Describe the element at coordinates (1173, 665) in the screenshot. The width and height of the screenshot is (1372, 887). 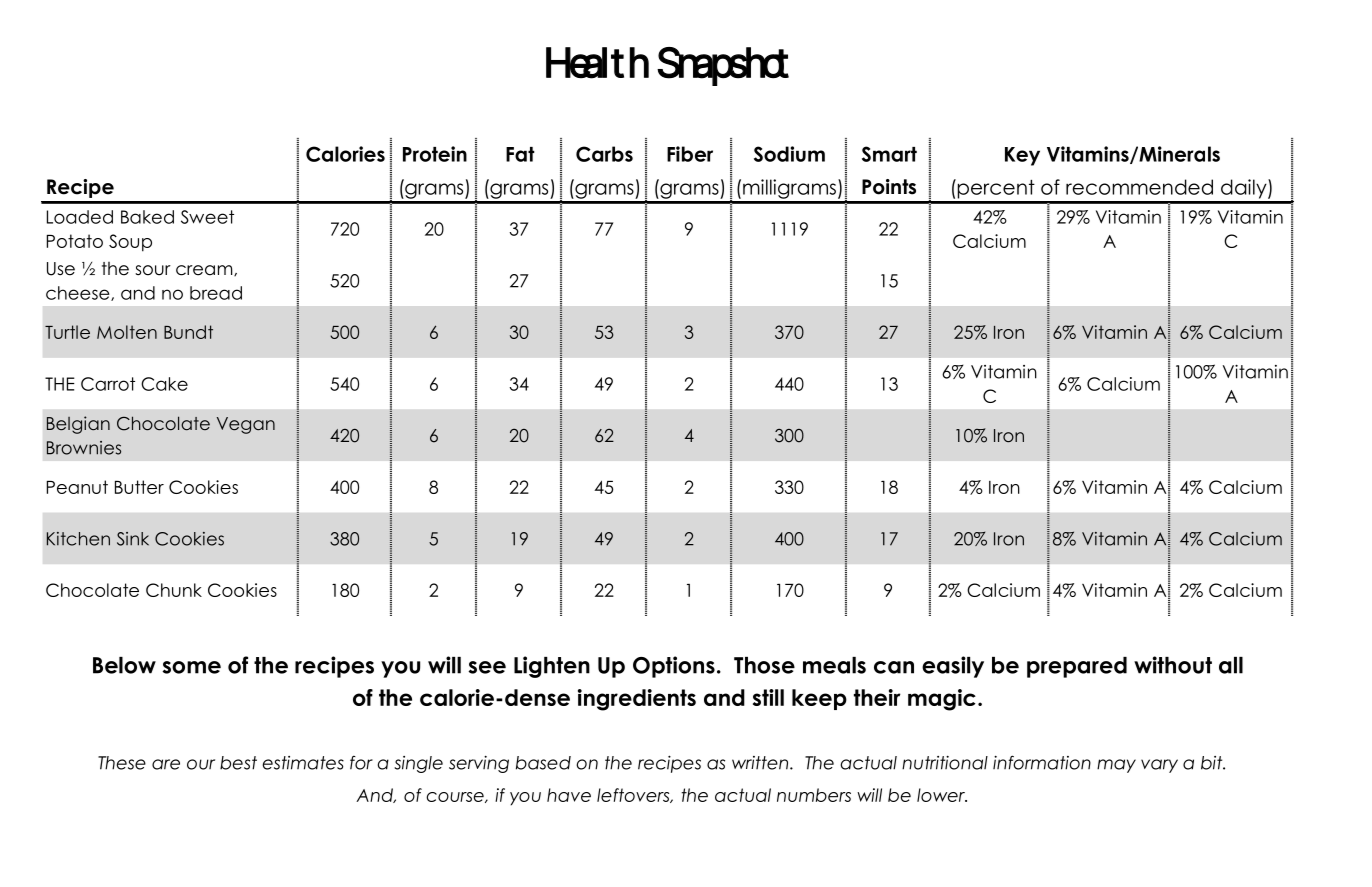
I see `without` at that location.
